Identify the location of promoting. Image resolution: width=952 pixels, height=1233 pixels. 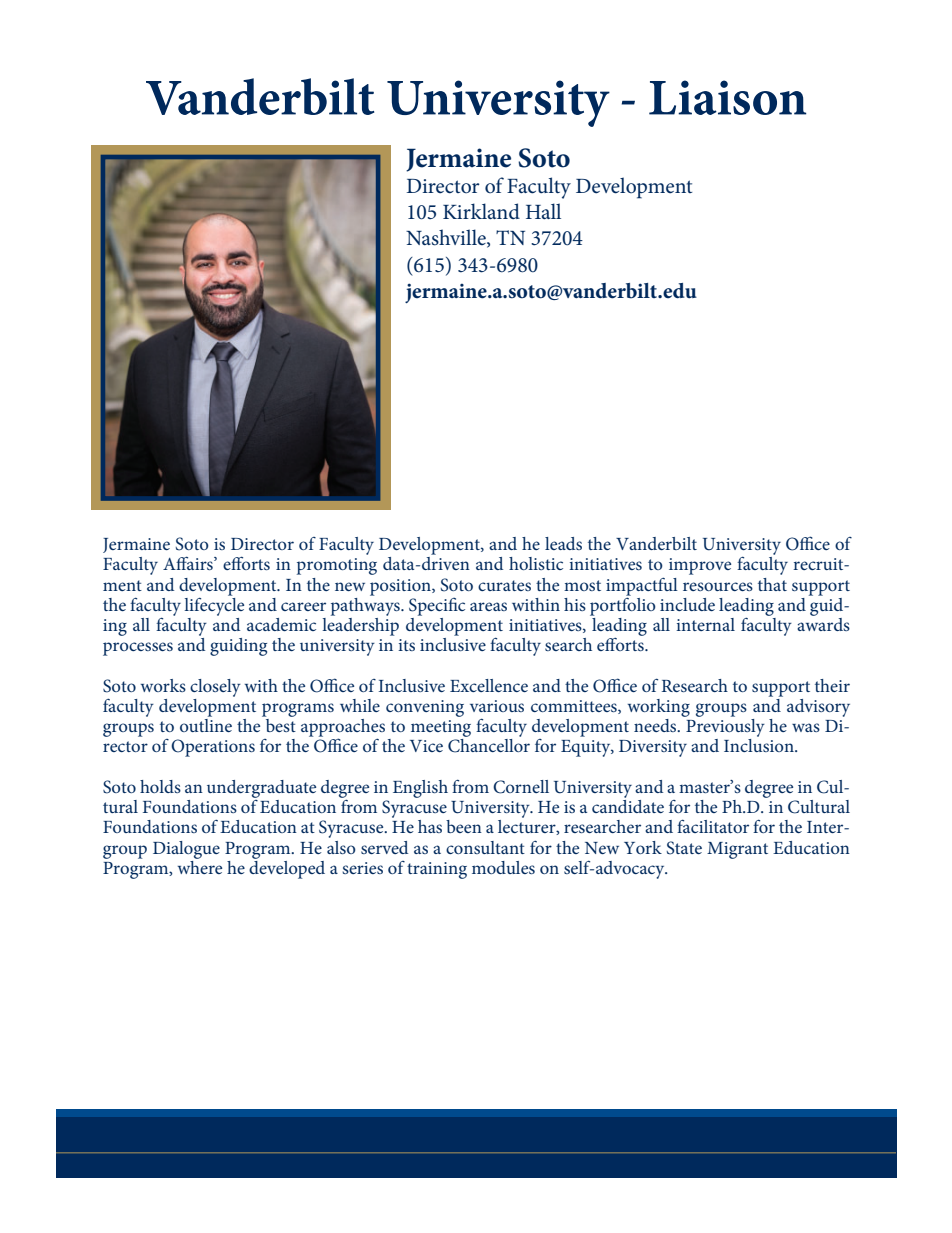
(337, 566).
